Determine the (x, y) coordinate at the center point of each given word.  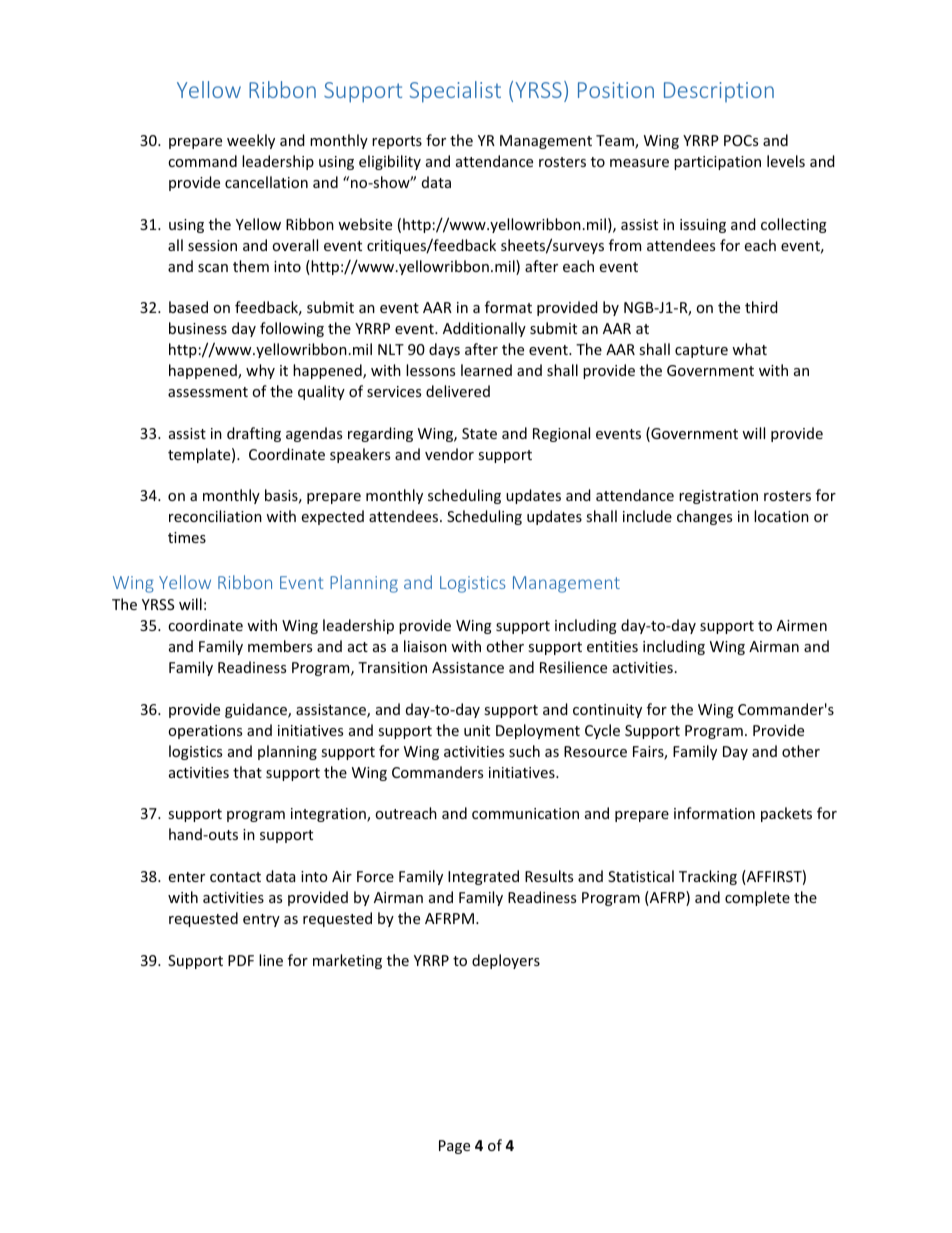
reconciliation (215, 516)
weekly (251, 141)
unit (477, 730)
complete (757, 898)
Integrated (483, 877)
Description (719, 92)
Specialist (455, 92)
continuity (607, 711)
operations (205, 732)
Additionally (484, 329)
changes (704, 517)
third (761, 307)
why (260, 371)
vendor (449, 454)
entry (261, 920)
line (271, 960)
